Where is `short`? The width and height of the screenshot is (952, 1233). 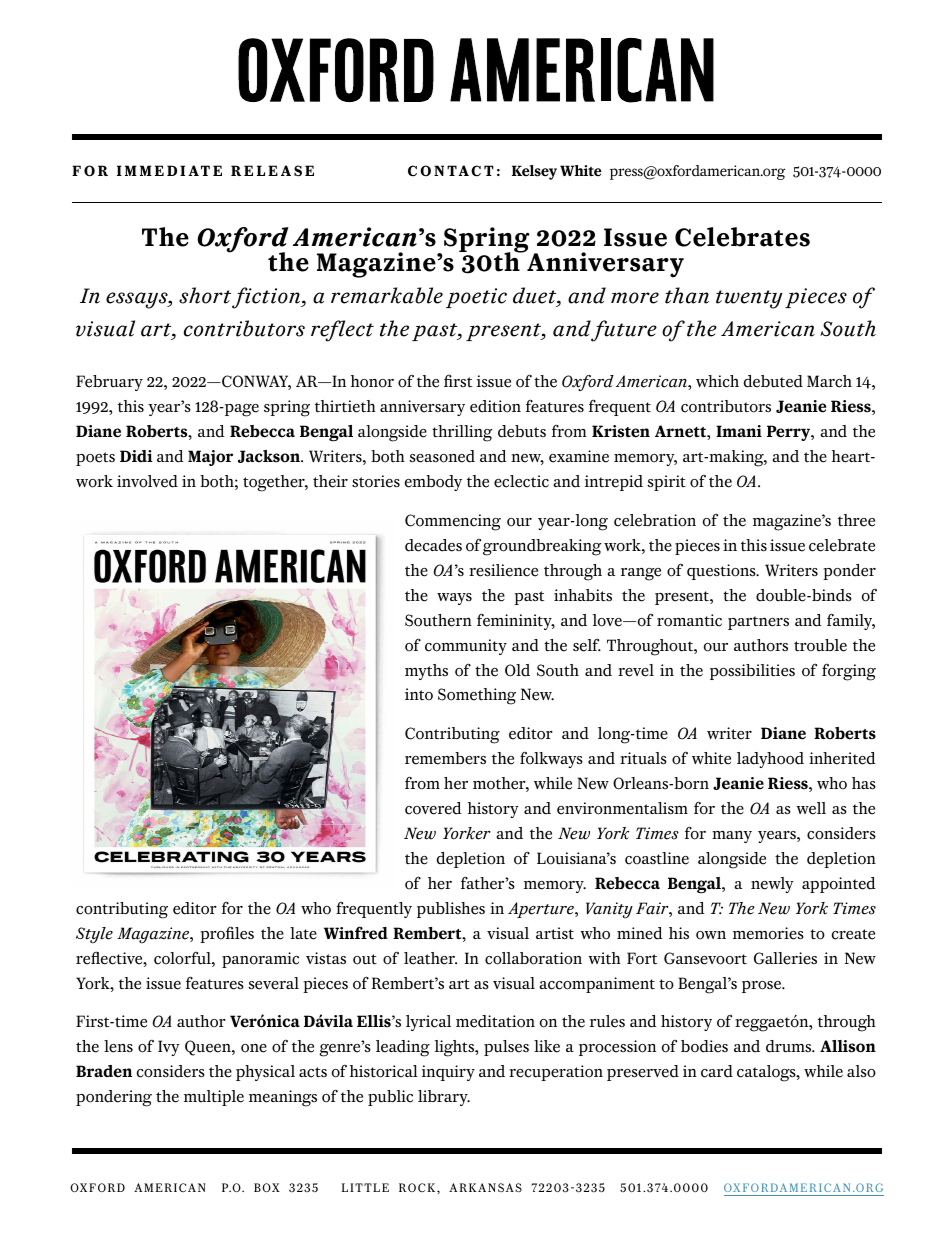
short is located at coordinates (205, 295).
